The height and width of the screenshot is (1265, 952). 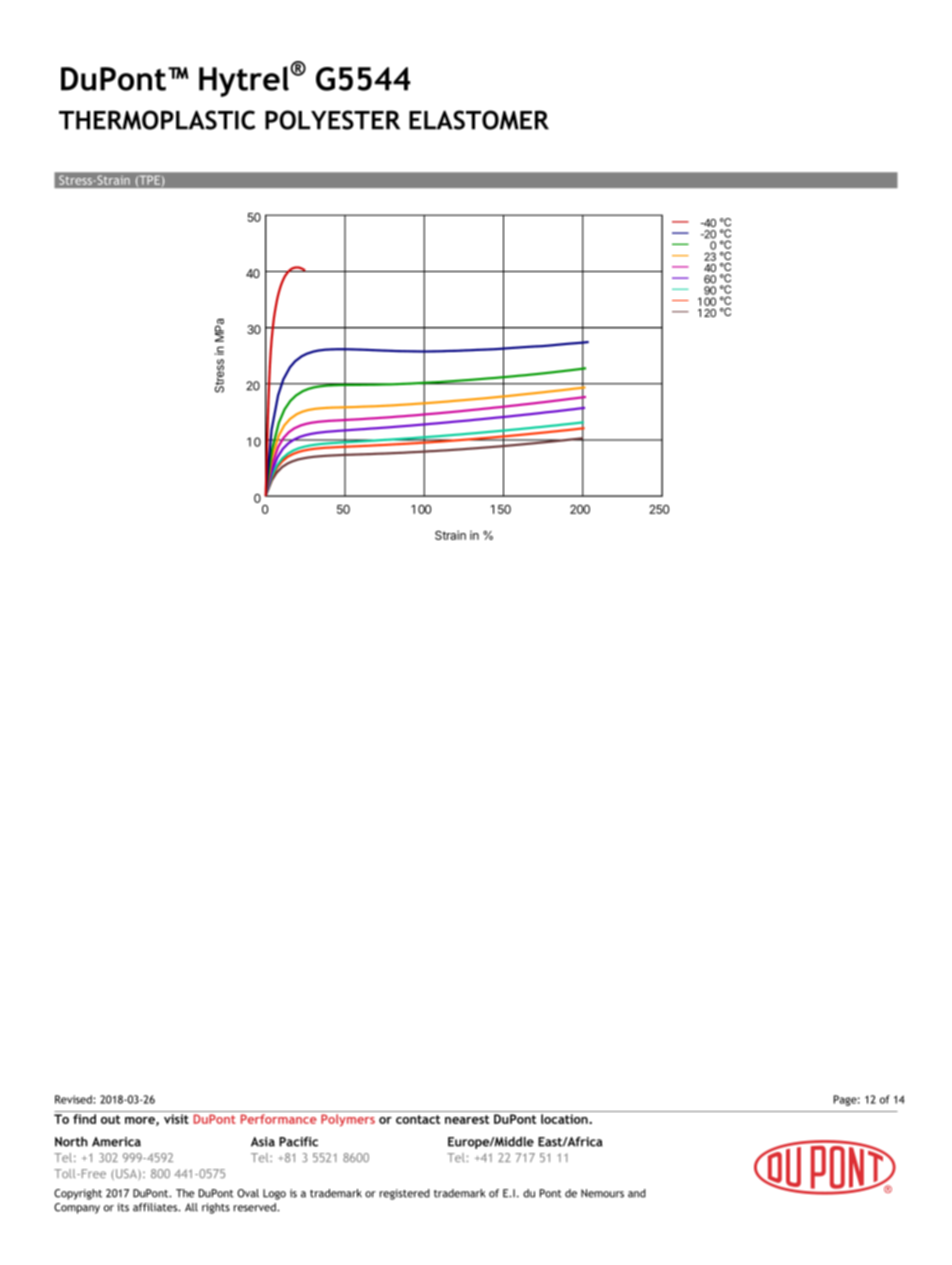 I want to click on visit, so click(x=176, y=1119).
